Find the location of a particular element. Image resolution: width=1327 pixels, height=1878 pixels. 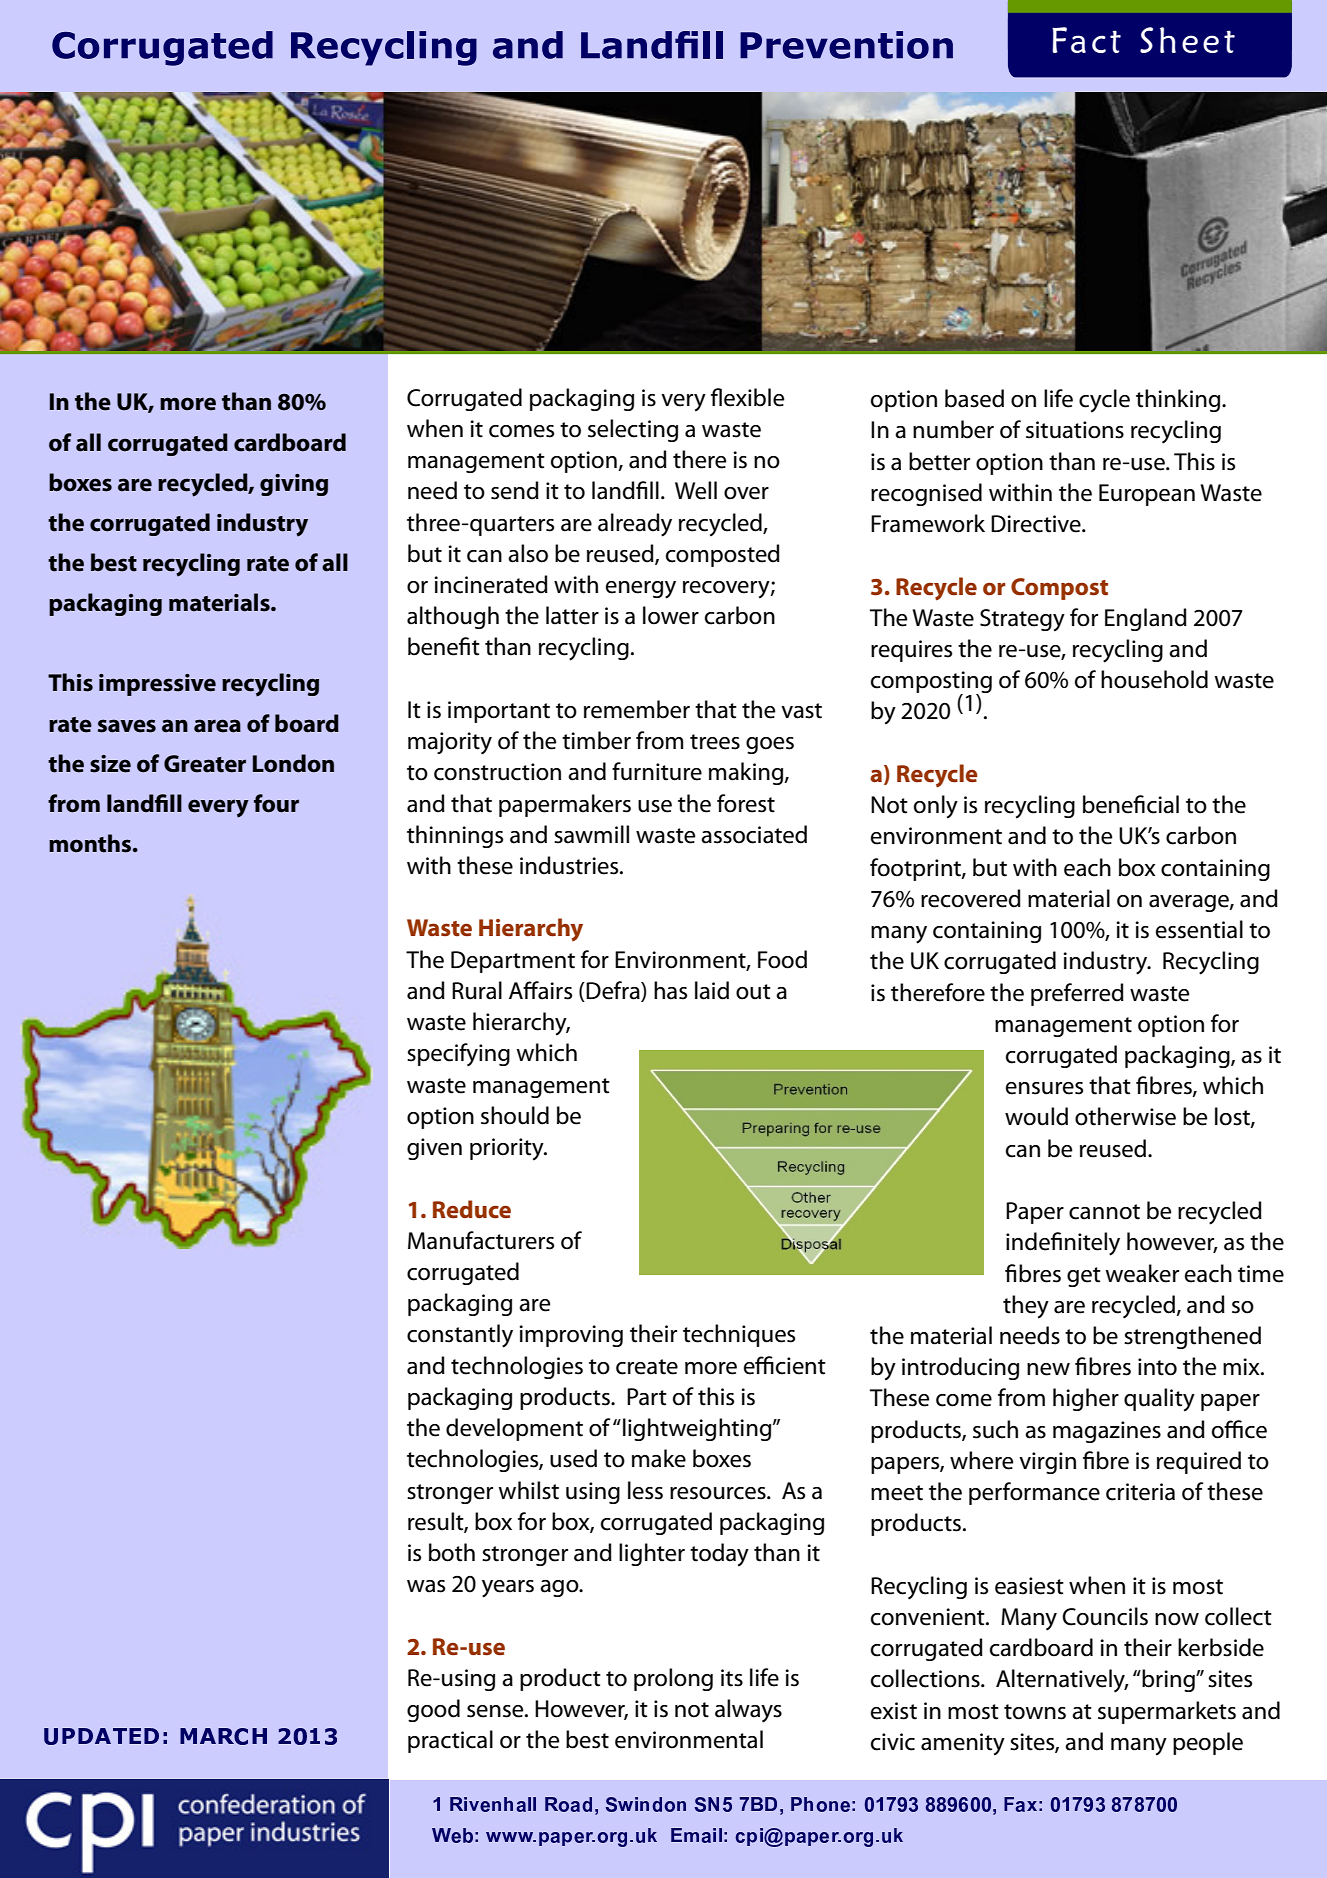

Greater is located at coordinates (205, 764).
